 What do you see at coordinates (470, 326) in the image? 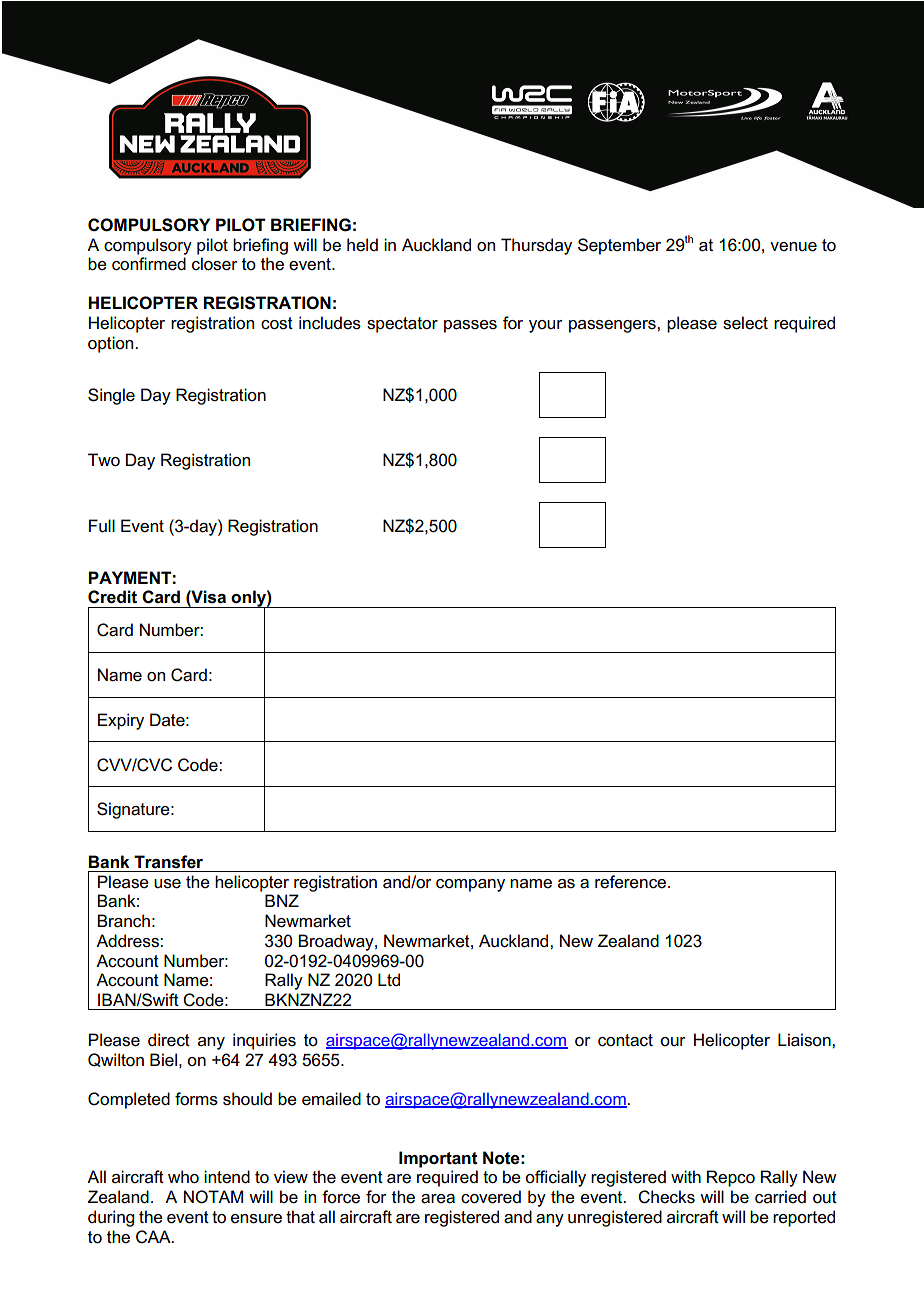
I see `passes` at bounding box center [470, 326].
